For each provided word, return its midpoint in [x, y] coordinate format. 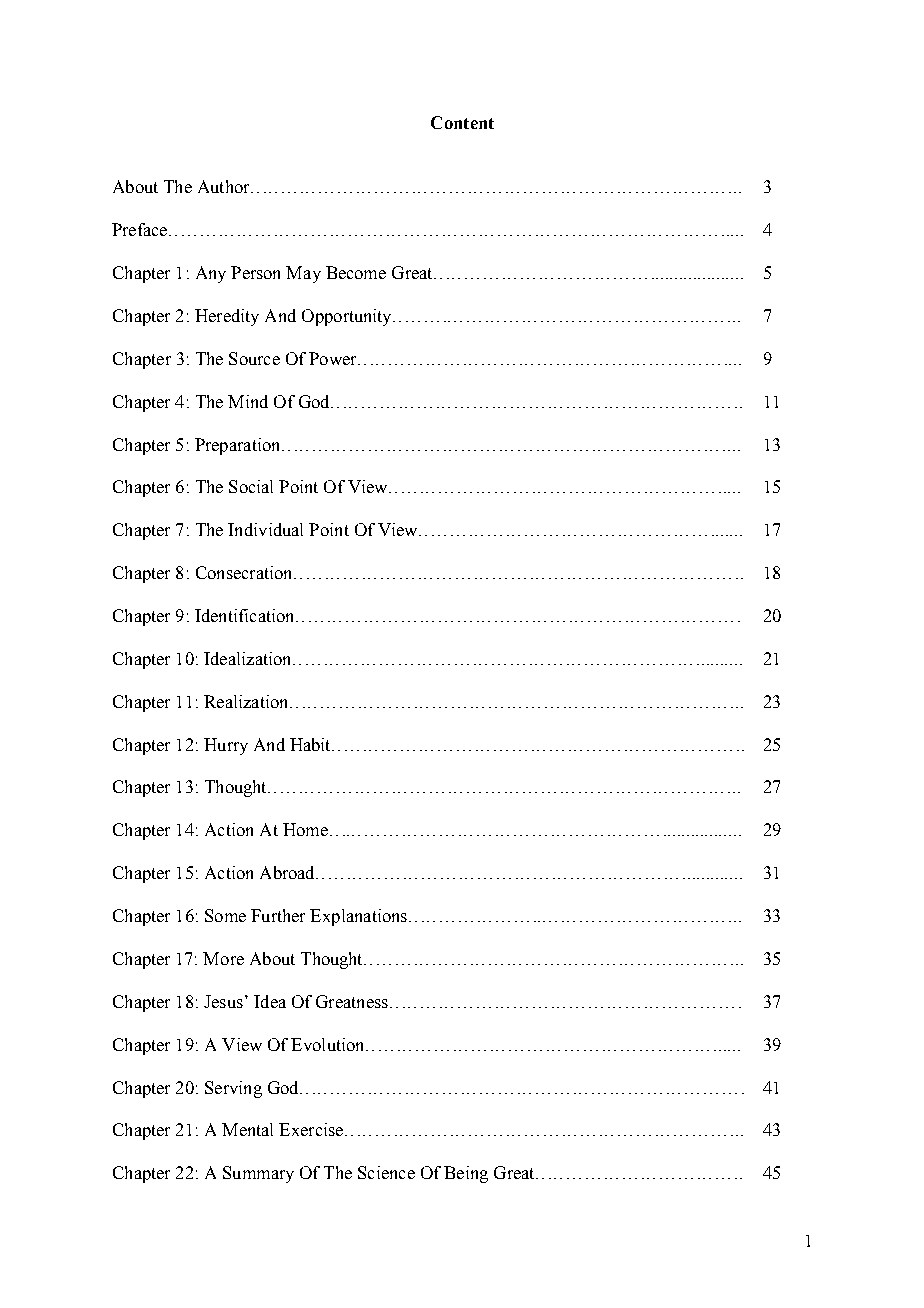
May [303, 274]
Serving [233, 1089]
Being [466, 1174]
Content [462, 122]
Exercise [311, 1129]
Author [225, 186]
